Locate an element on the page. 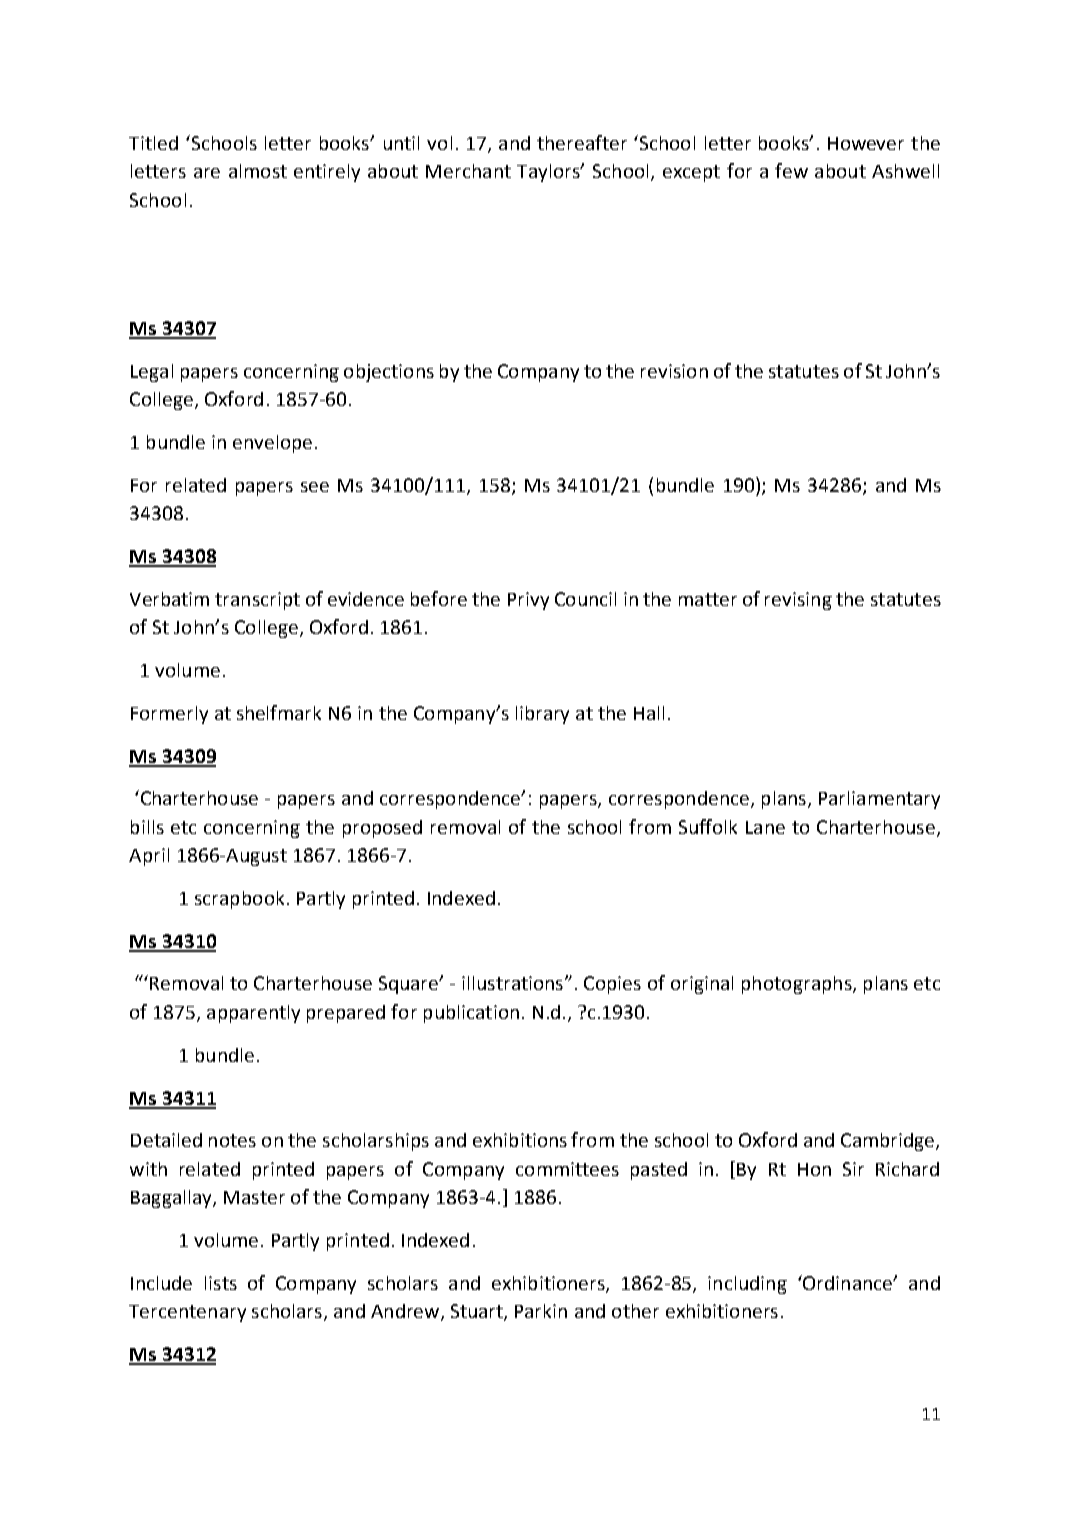  including is located at coordinates (747, 1285).
